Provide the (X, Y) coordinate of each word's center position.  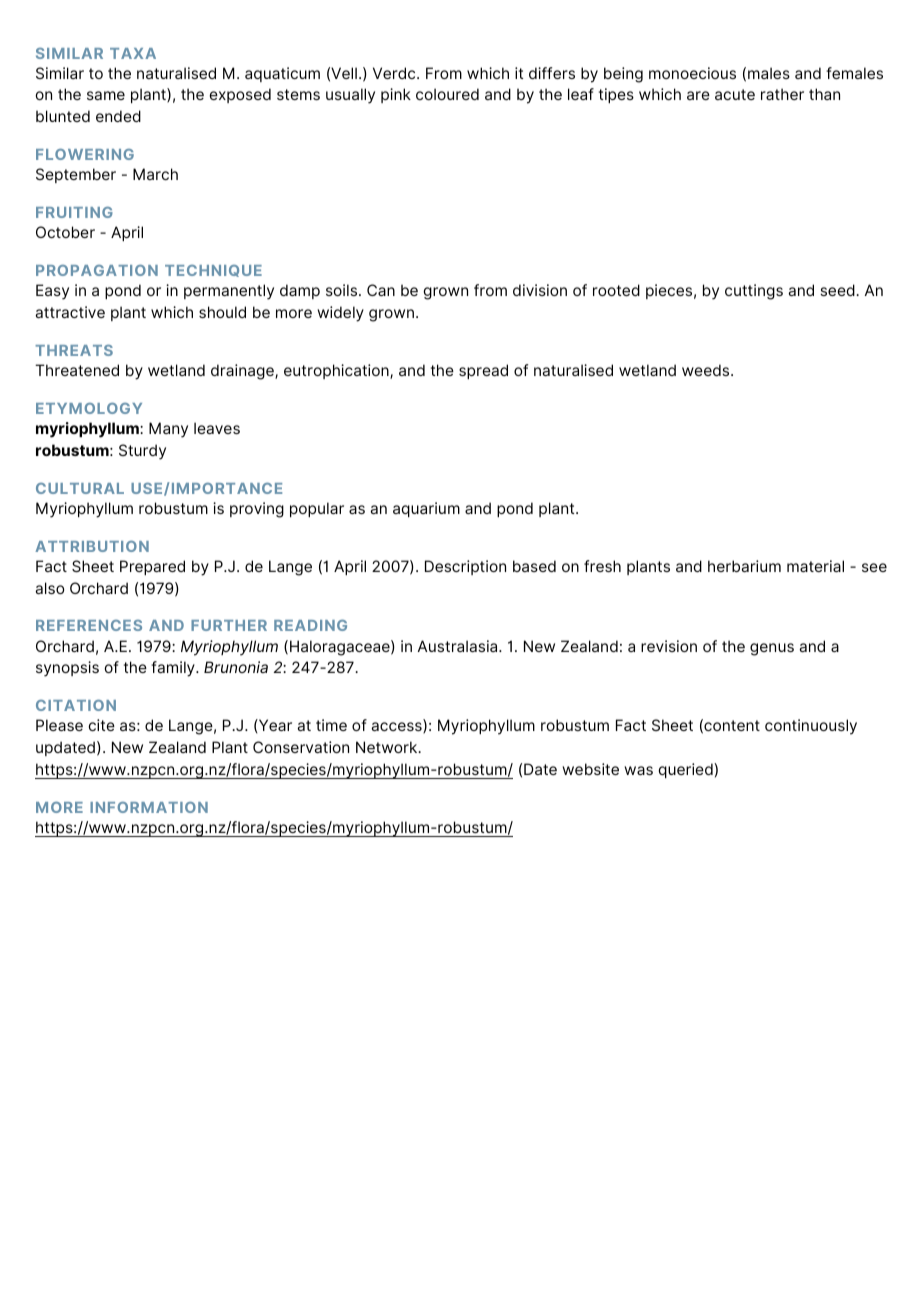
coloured (447, 94)
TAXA (133, 53)
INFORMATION (149, 807)
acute (735, 94)
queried (687, 770)
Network (388, 747)
